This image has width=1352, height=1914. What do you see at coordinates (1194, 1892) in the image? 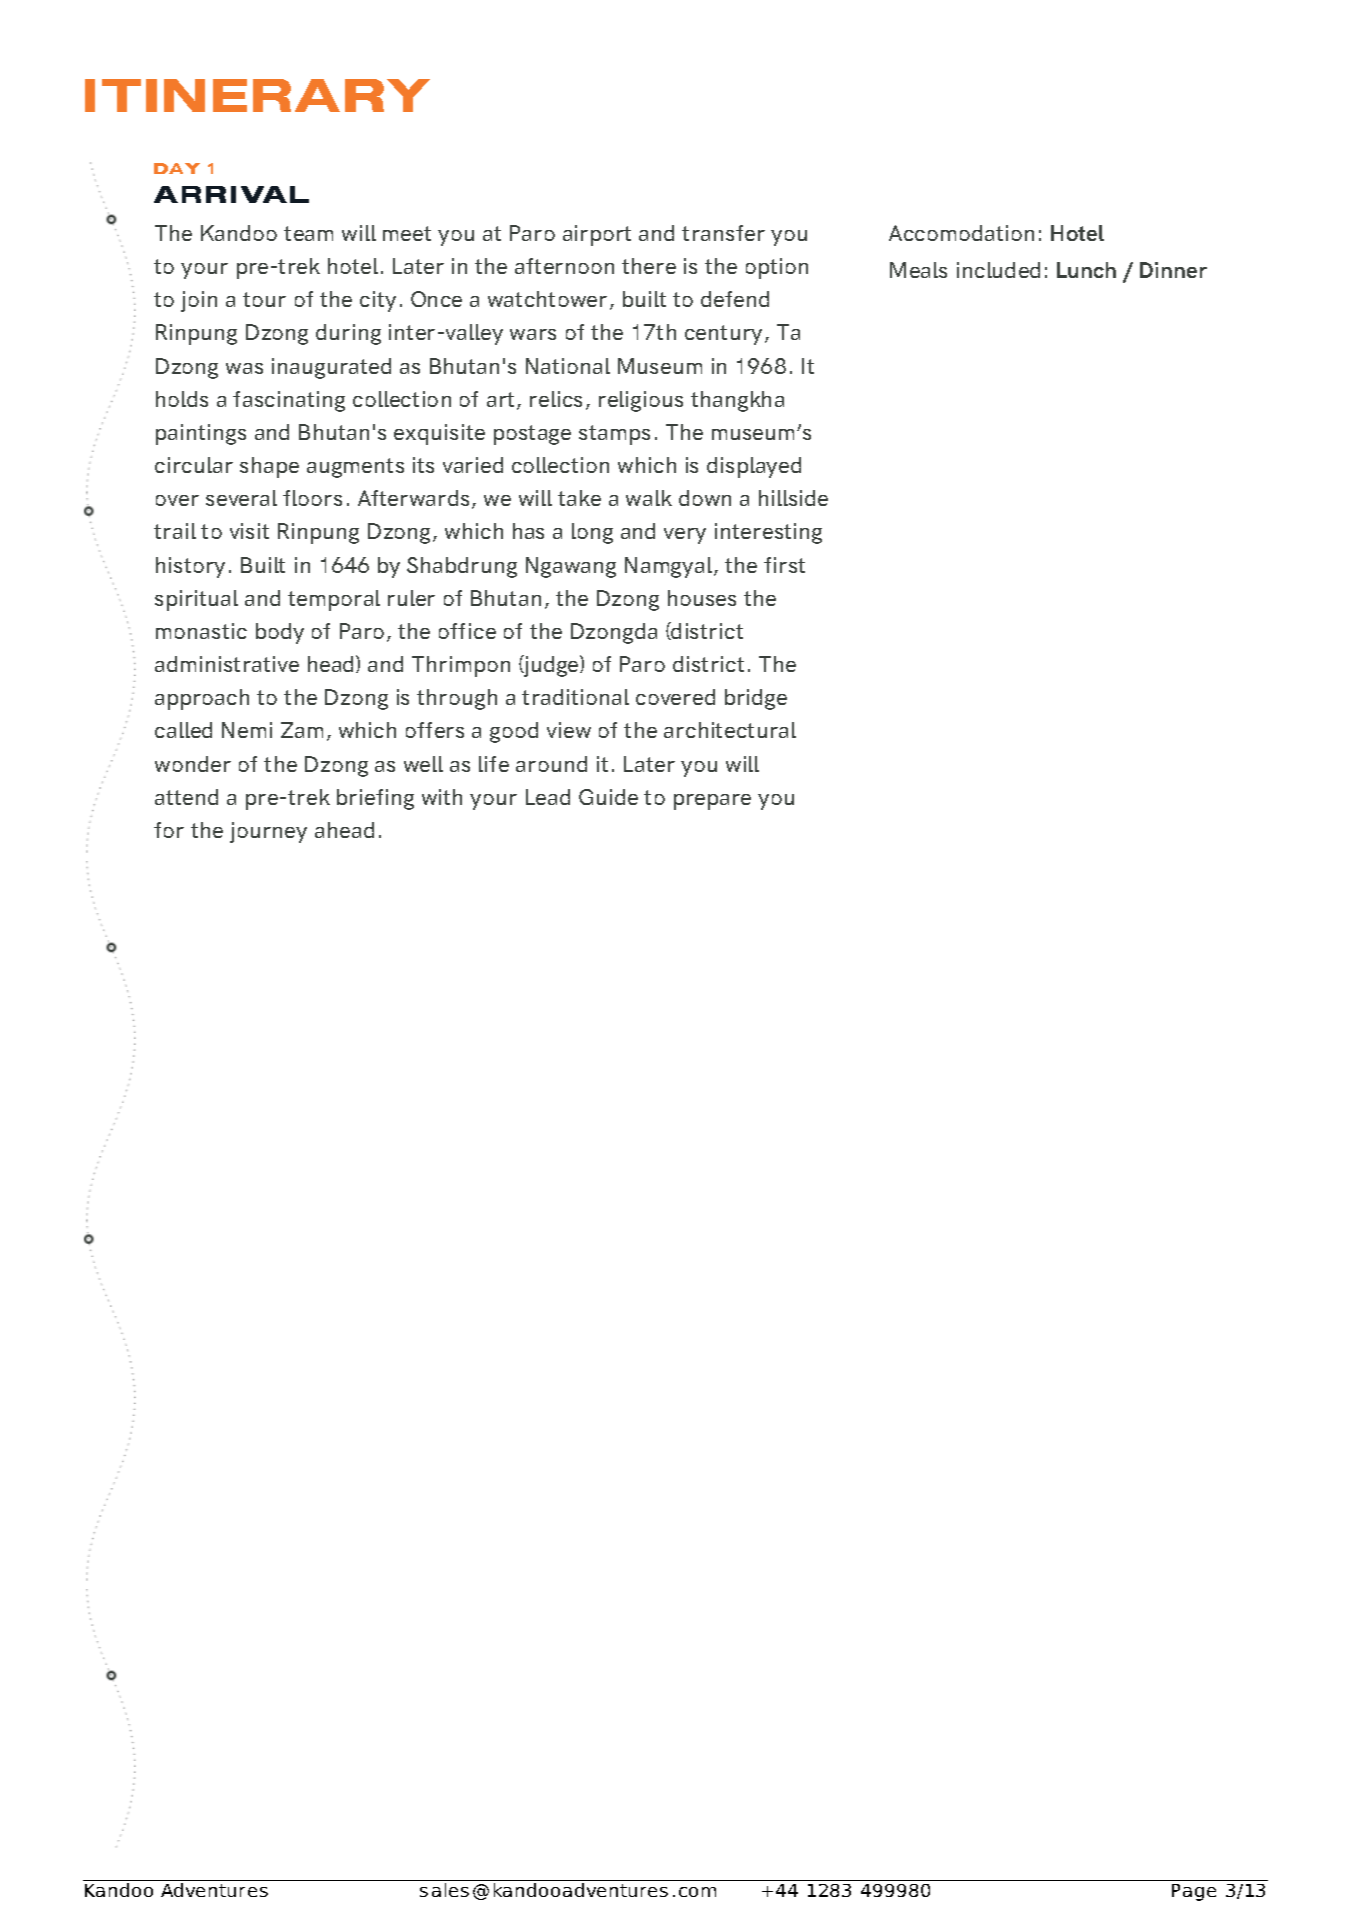
I see `Page` at bounding box center [1194, 1892].
